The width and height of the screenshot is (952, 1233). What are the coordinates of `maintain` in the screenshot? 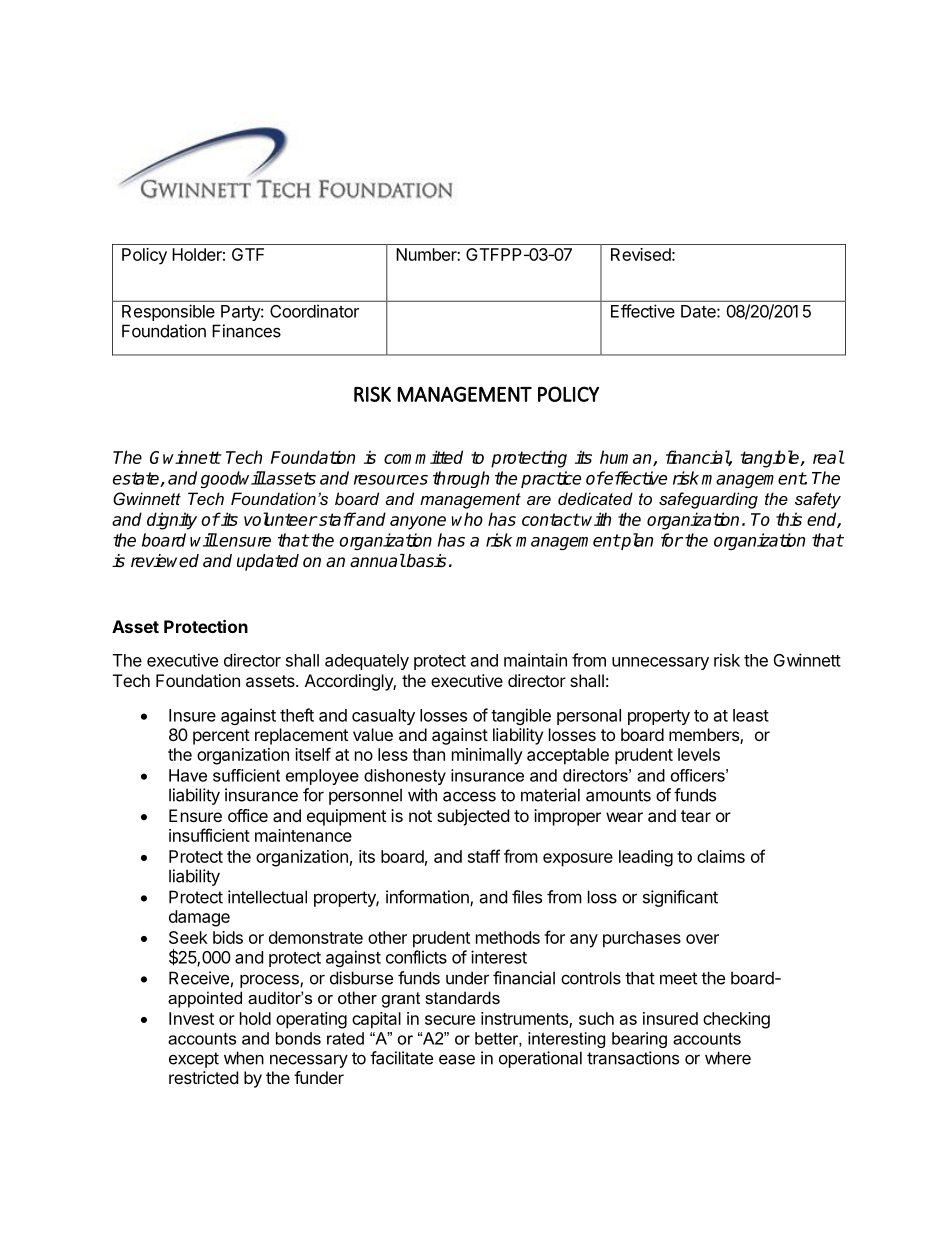 It's located at (535, 660).
